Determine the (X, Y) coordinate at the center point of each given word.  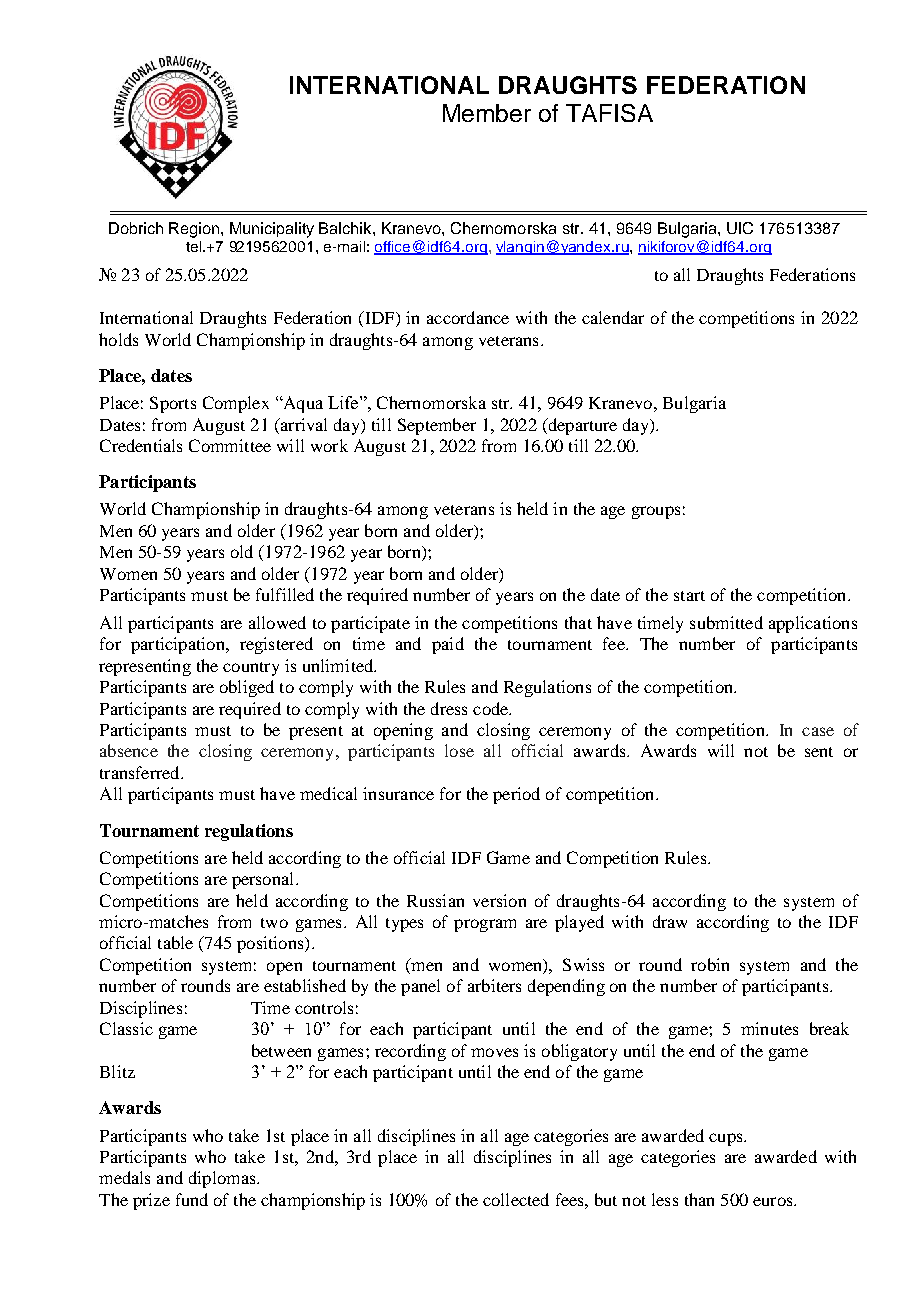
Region (195, 230)
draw (670, 921)
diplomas (223, 1179)
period (516, 795)
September (437, 426)
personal (264, 880)
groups (656, 512)
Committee (230, 445)
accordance (468, 317)
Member (487, 113)
